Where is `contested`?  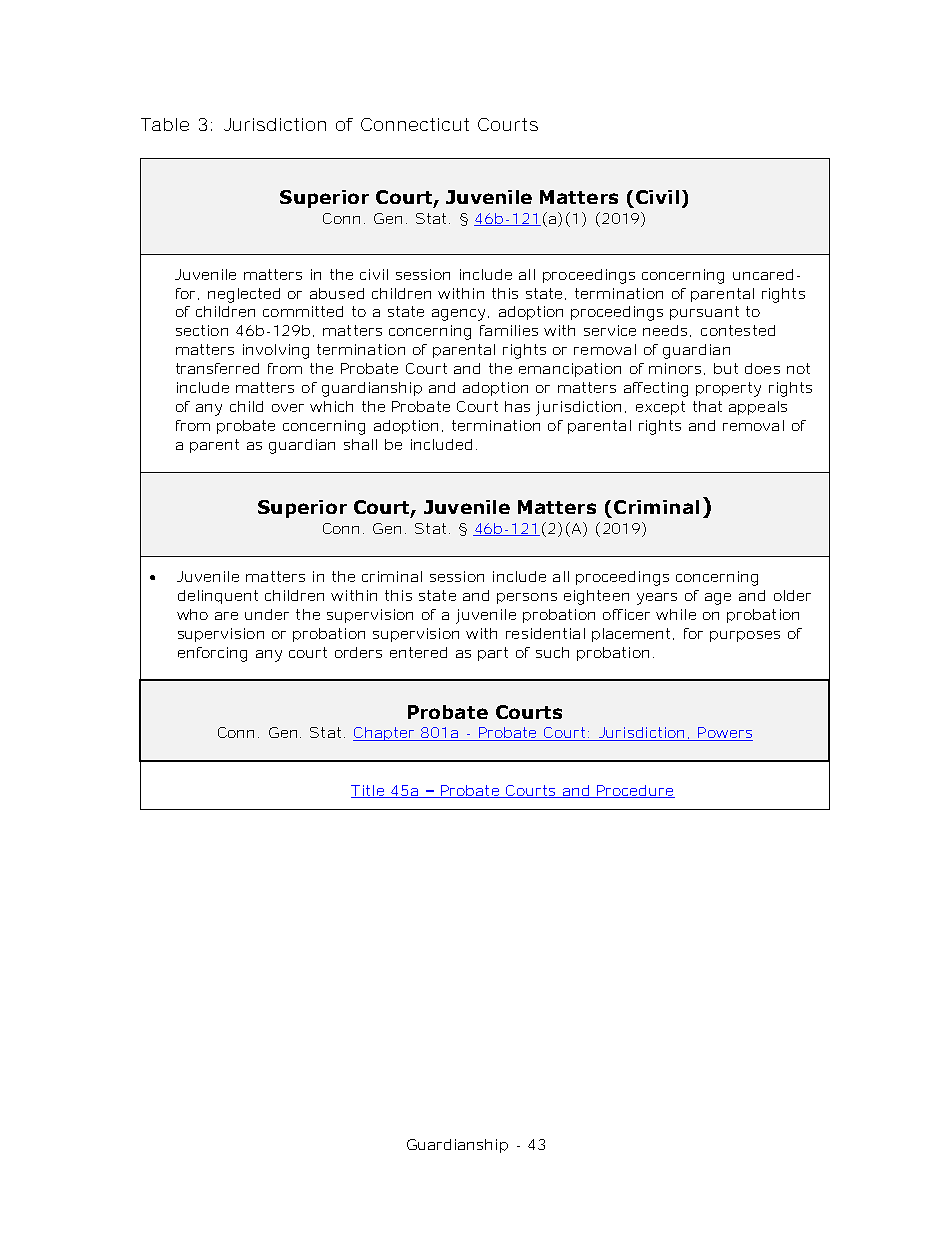
contested is located at coordinates (738, 330).
